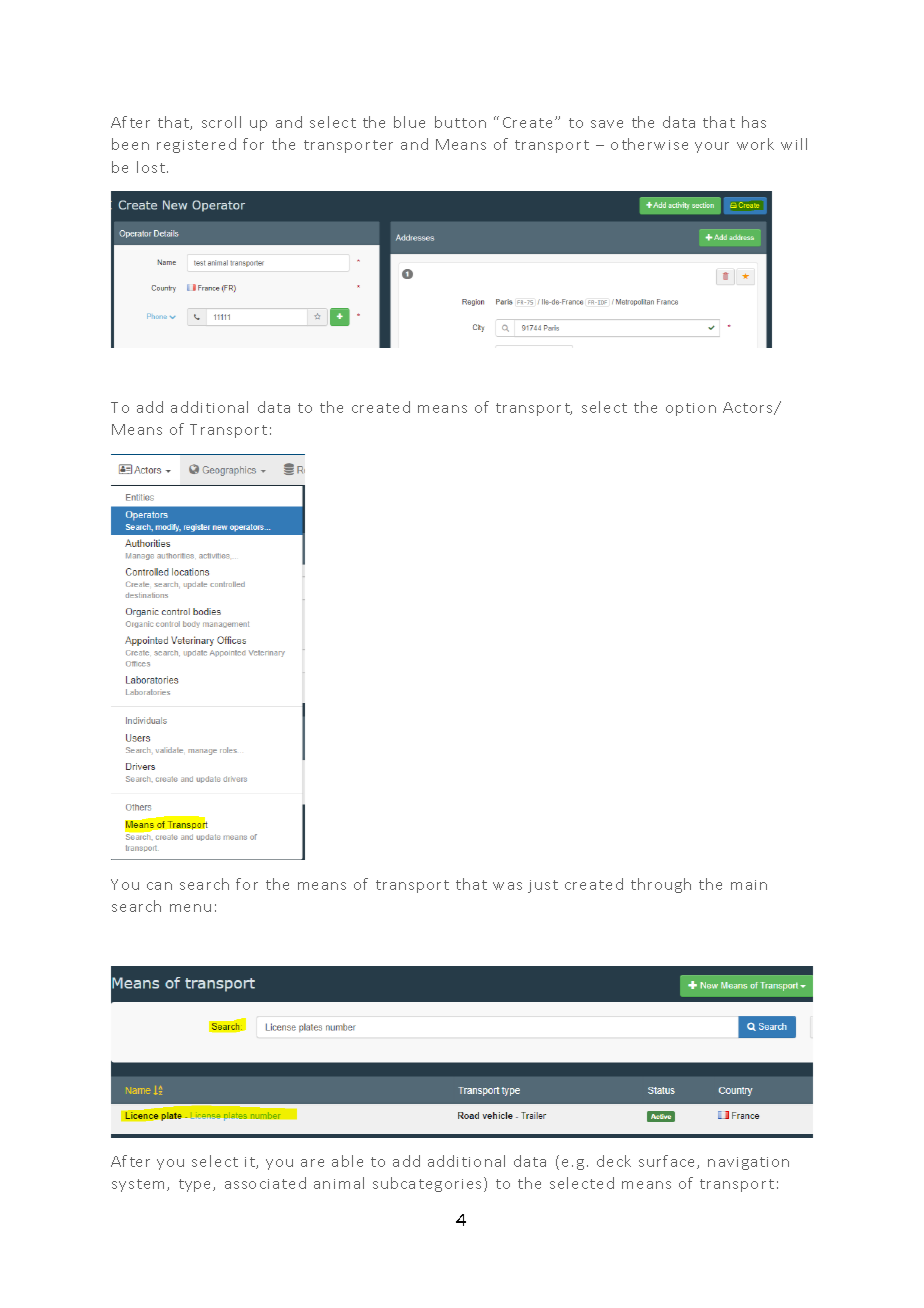 The image size is (924, 1308). I want to click on can, so click(159, 886).
